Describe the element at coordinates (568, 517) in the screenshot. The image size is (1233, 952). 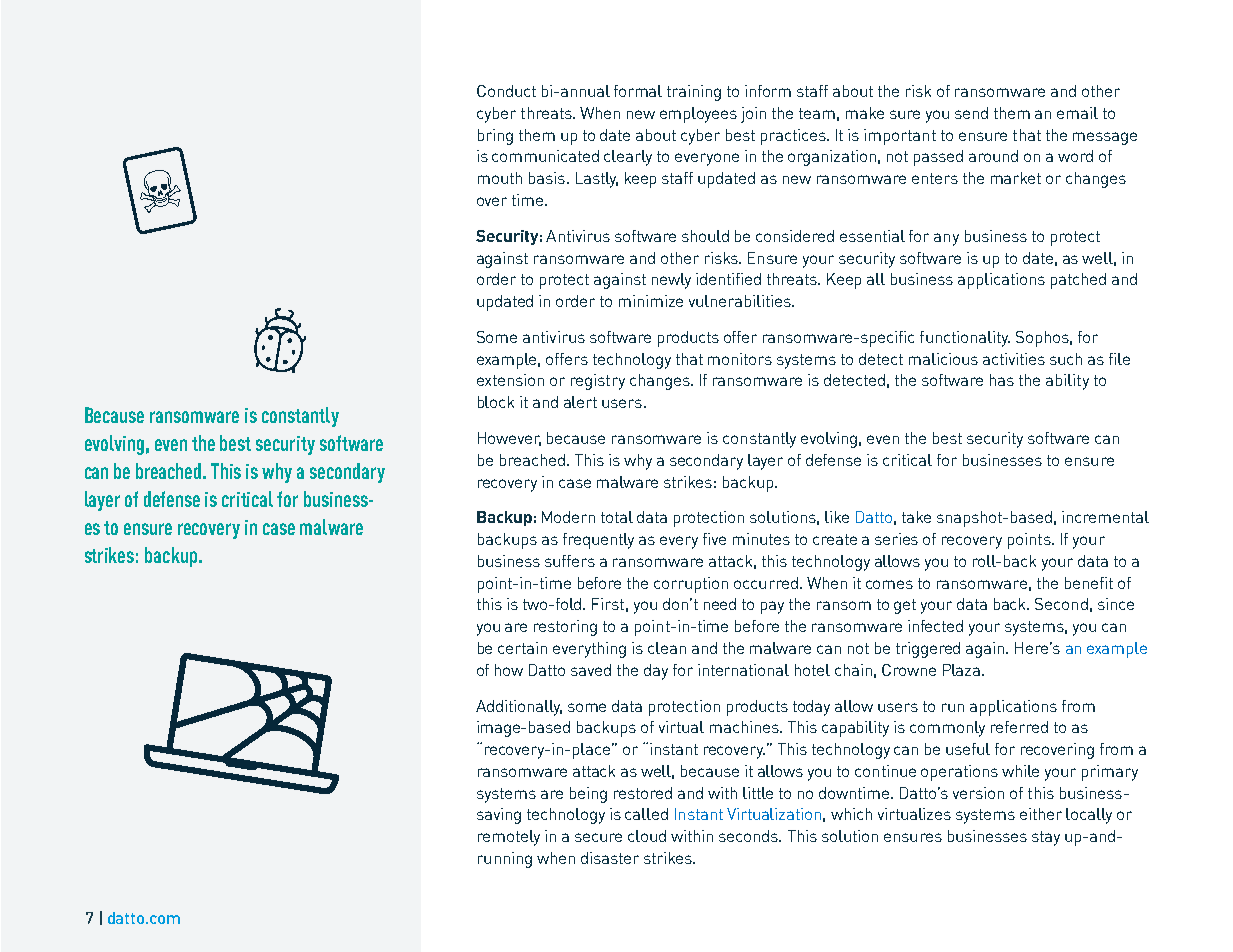
I see `Modern` at that location.
